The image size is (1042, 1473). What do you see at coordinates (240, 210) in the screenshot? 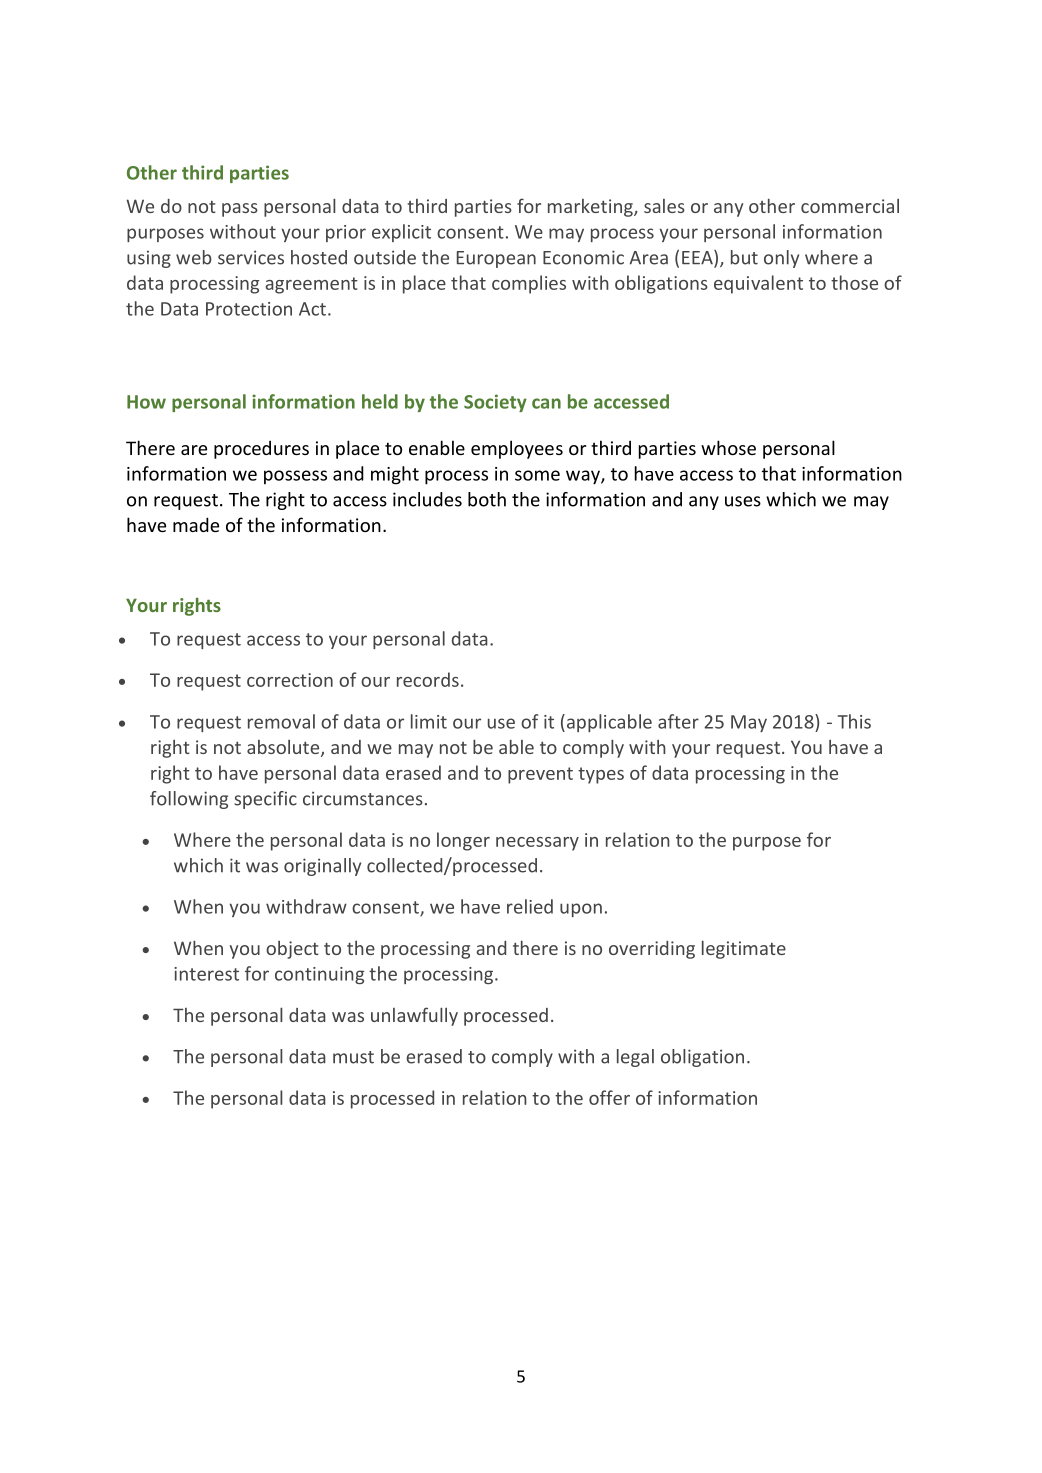
I see `pass` at bounding box center [240, 210].
